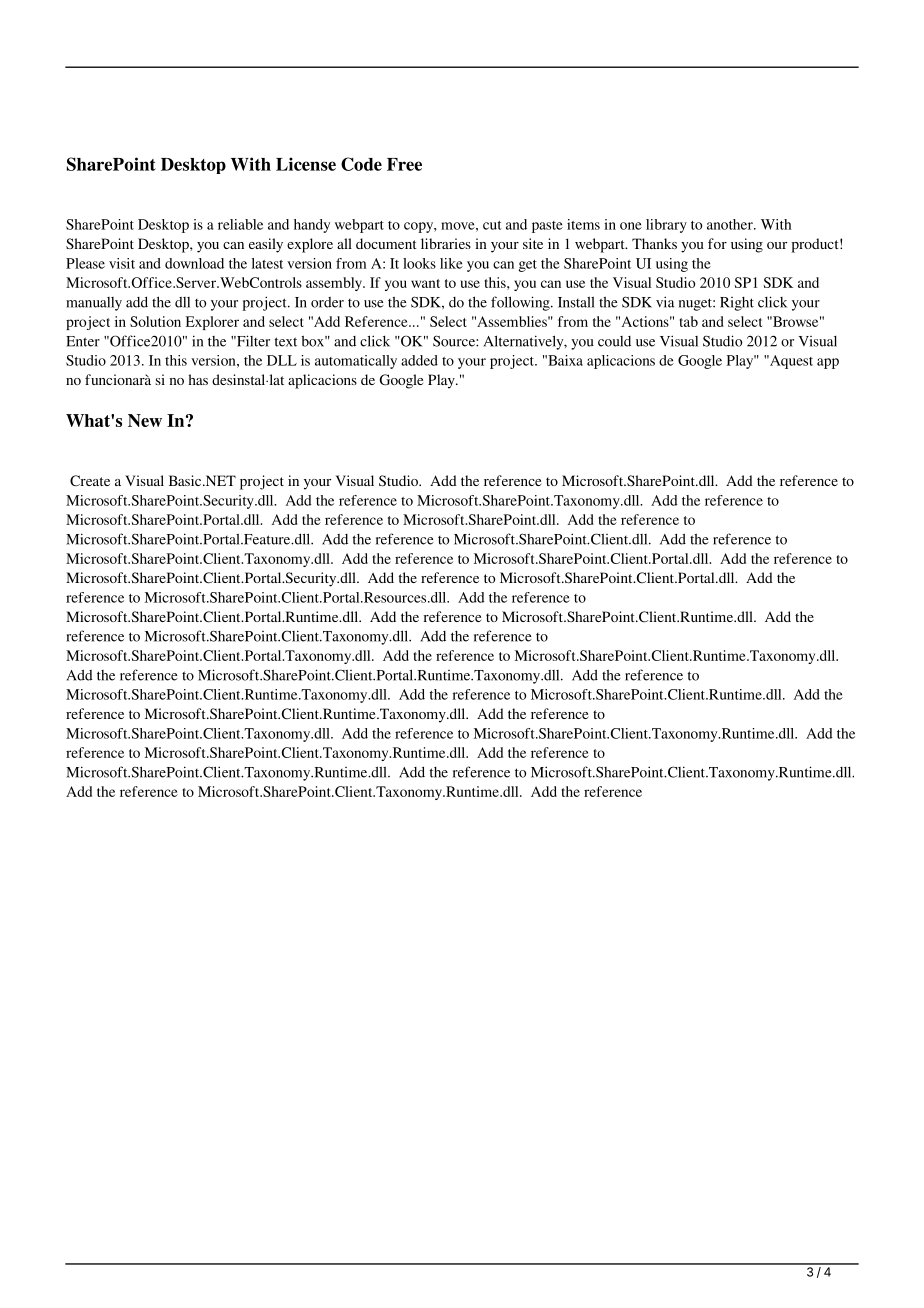  What do you see at coordinates (194, 263) in the screenshot?
I see `download` at bounding box center [194, 263].
